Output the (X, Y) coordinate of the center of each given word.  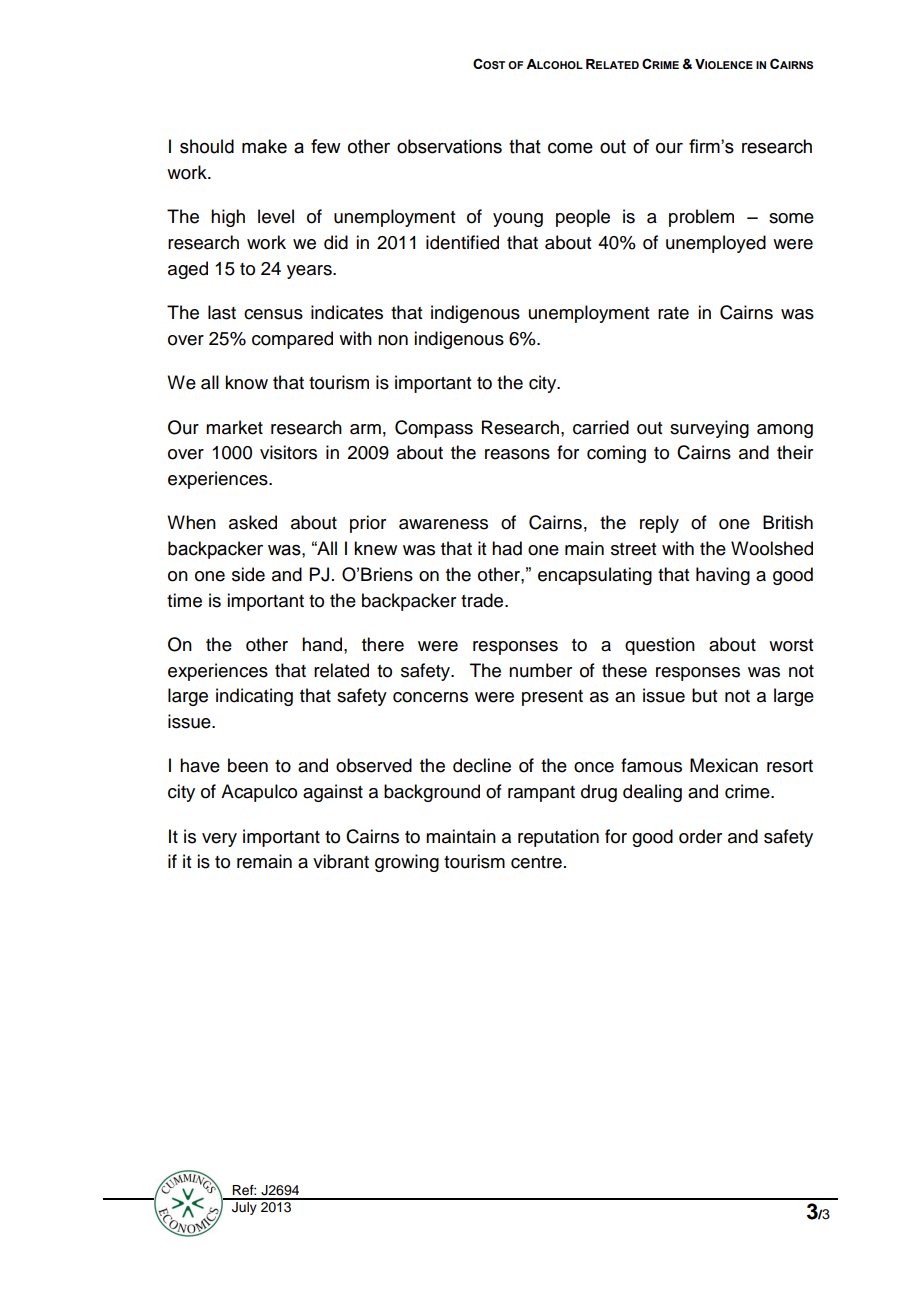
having (723, 576)
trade (483, 600)
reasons (517, 454)
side (248, 574)
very (219, 840)
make (264, 146)
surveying (709, 429)
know (246, 382)
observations (449, 146)
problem (701, 218)
